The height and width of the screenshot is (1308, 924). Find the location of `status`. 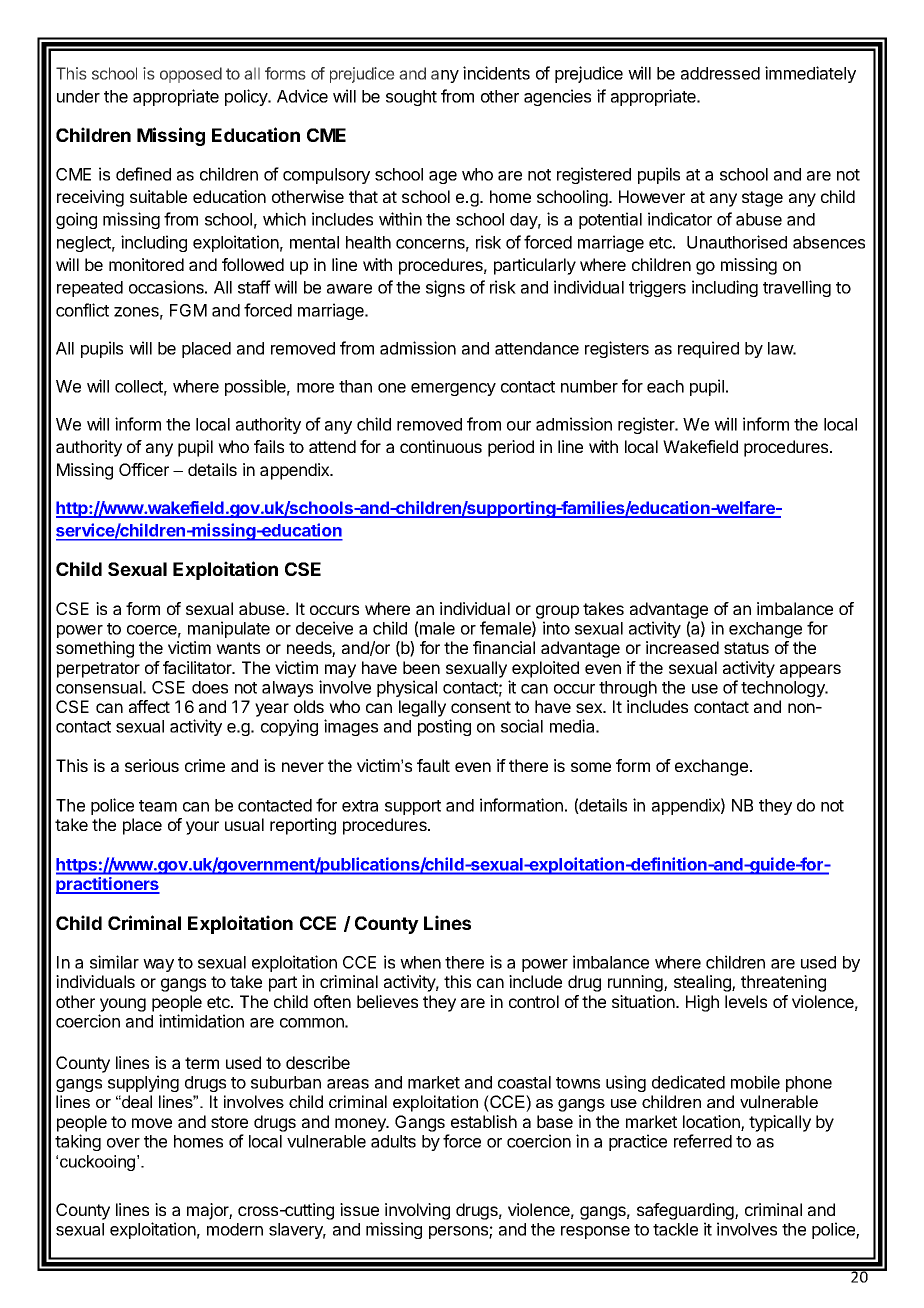

status is located at coordinates (746, 648).
